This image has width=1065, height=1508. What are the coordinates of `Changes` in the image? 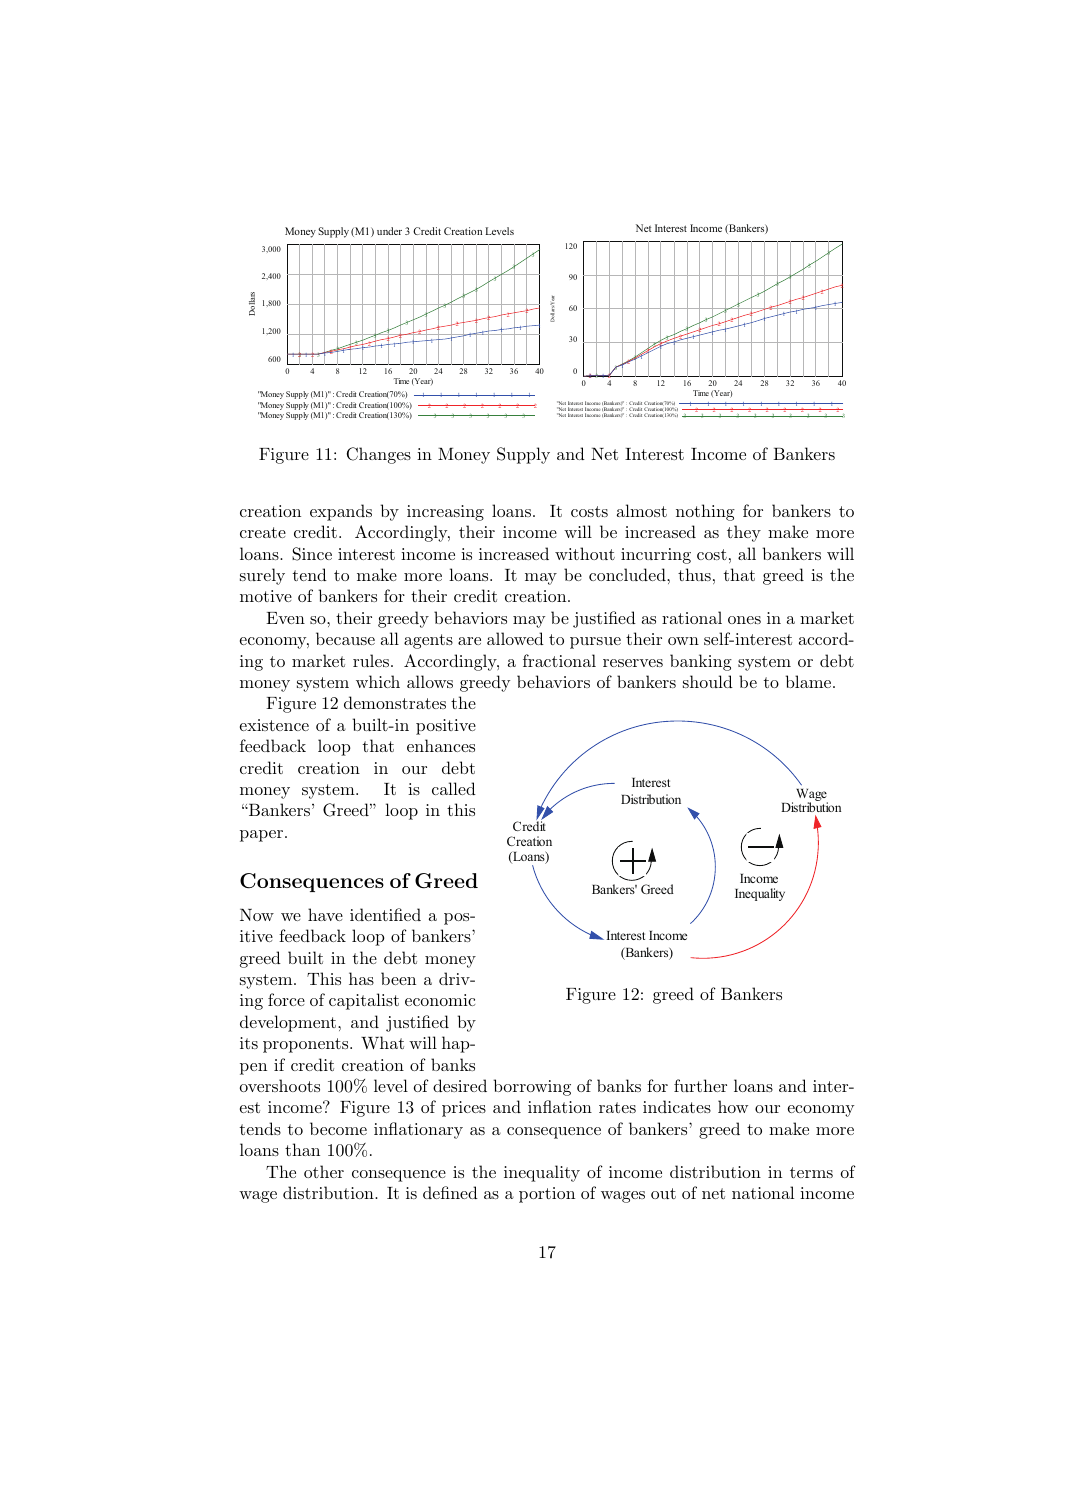 It's located at (379, 455).
